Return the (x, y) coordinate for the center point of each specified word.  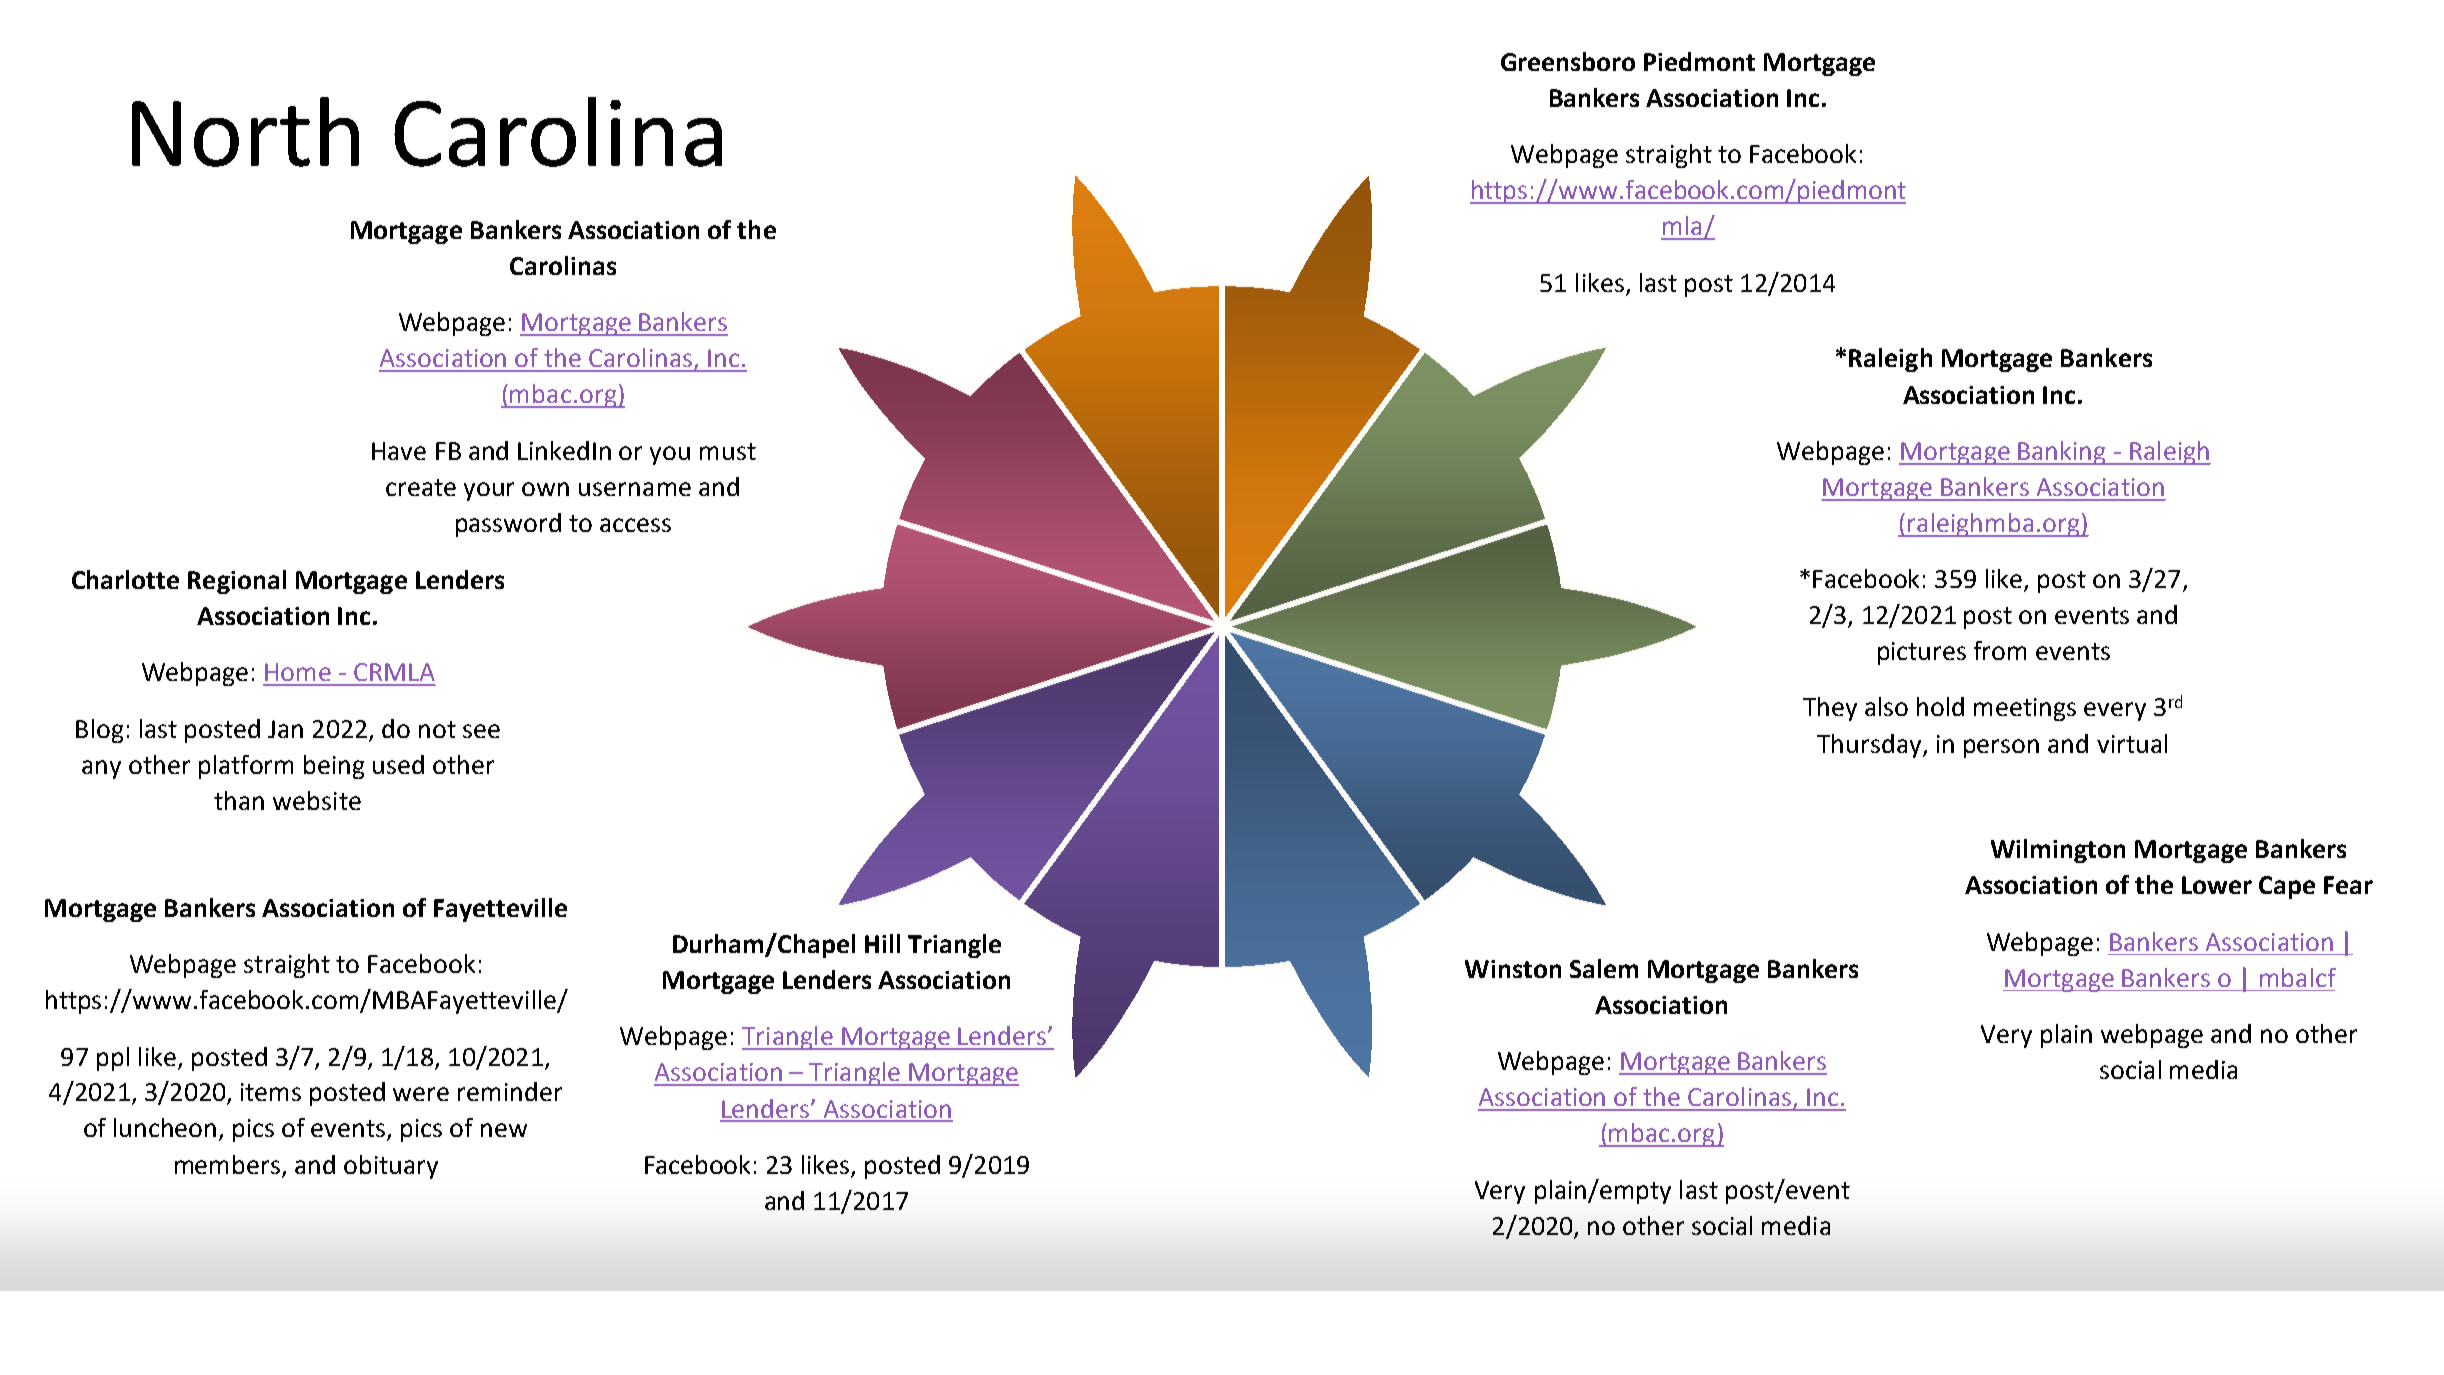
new (504, 1130)
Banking (2062, 453)
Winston (1513, 969)
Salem (1604, 968)
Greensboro (1568, 61)
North (245, 132)
